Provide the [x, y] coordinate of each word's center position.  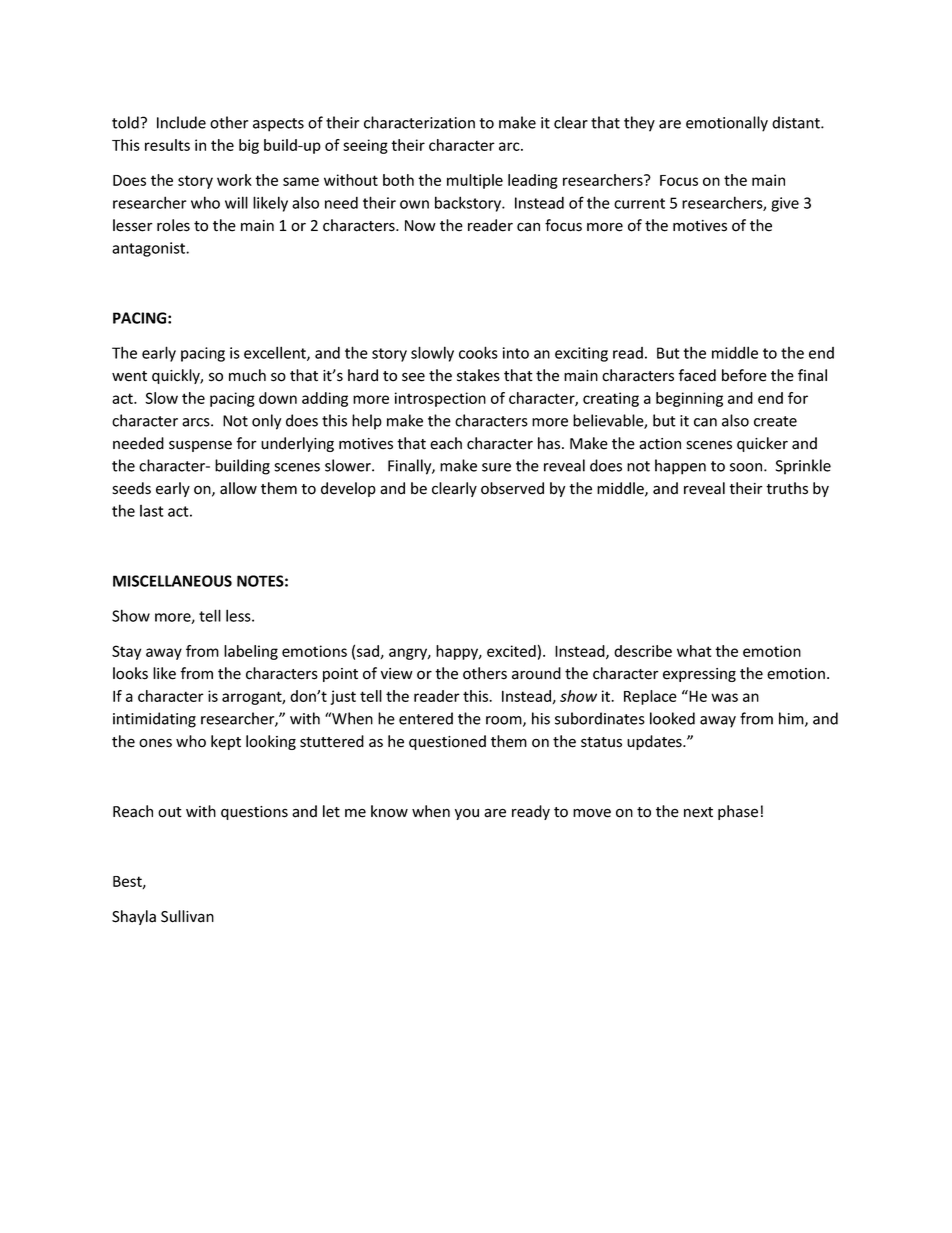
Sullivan [187, 916]
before [744, 375]
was [724, 697]
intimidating [154, 720]
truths [787, 488]
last [152, 511]
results [167, 145]
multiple [475, 181]
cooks [478, 352]
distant [797, 122]
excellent [276, 353]
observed [512, 488]
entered [426, 718]
